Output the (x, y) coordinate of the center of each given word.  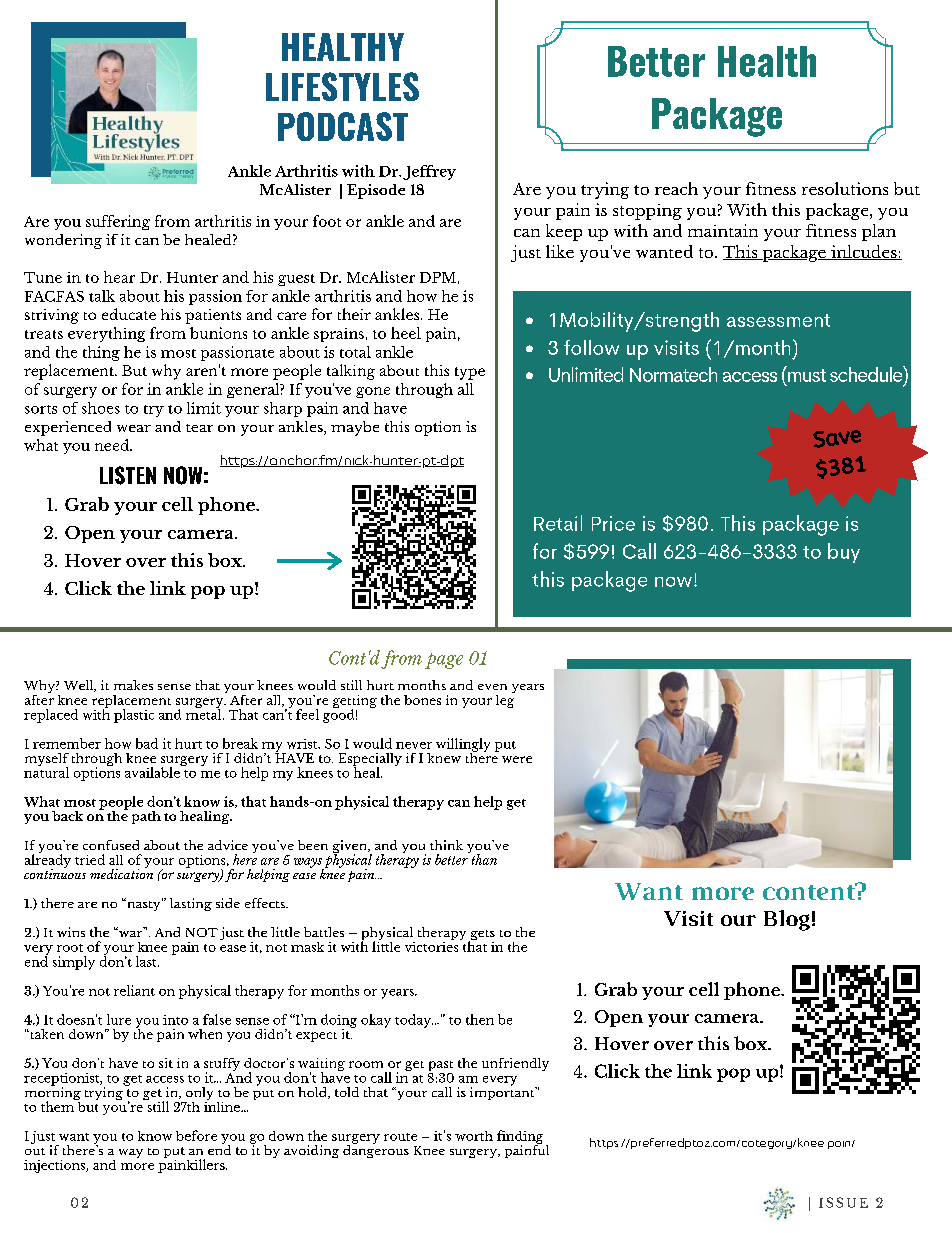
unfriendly (515, 1064)
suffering (118, 222)
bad (147, 743)
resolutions (845, 188)
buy (844, 553)
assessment (778, 320)
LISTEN (128, 475)
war (131, 932)
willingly (463, 746)
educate (129, 314)
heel (406, 333)
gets (481, 936)
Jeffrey (429, 172)
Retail (558, 523)
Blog (787, 920)
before (196, 1135)
